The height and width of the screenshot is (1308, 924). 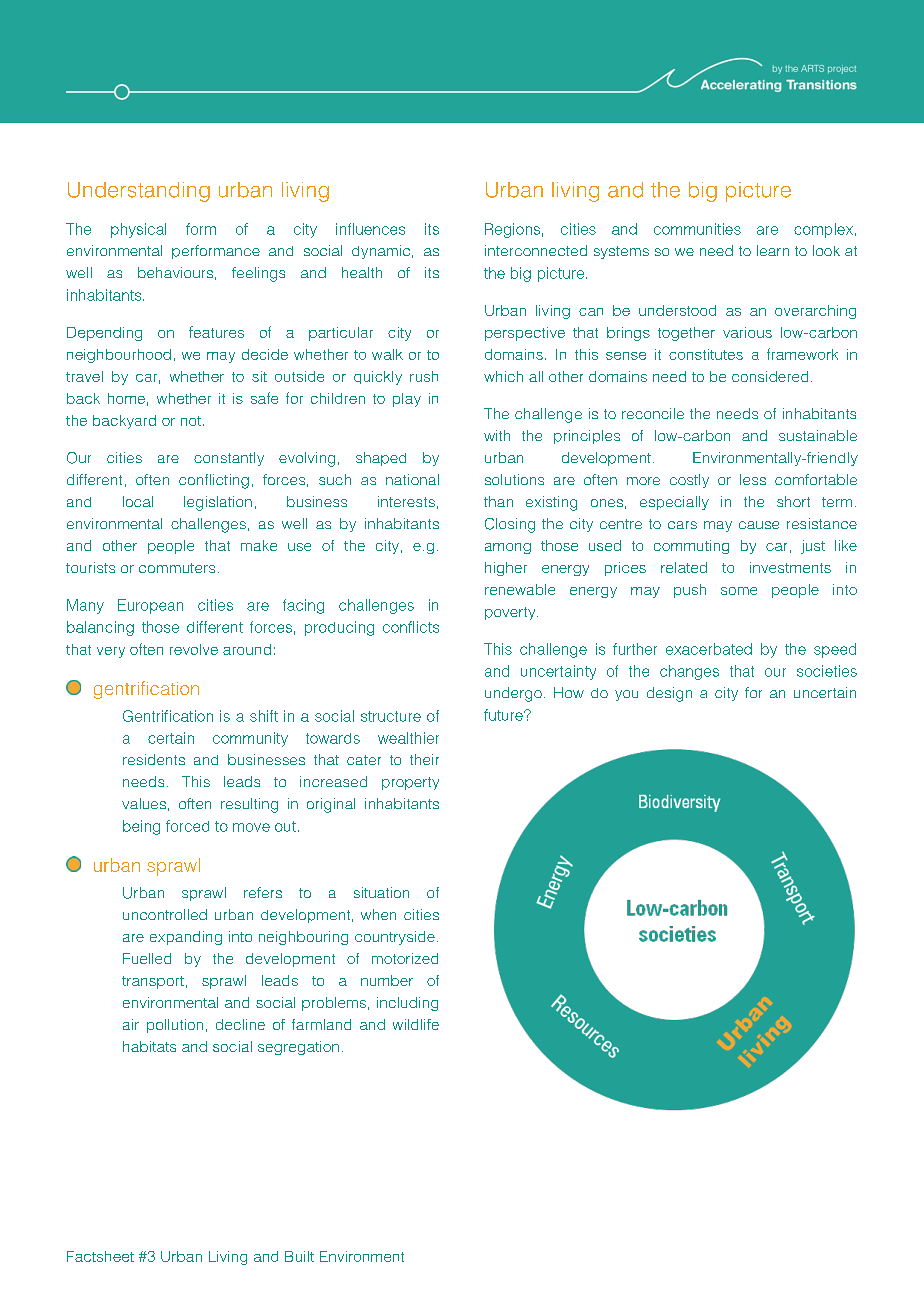 I want to click on physical, so click(x=138, y=230).
